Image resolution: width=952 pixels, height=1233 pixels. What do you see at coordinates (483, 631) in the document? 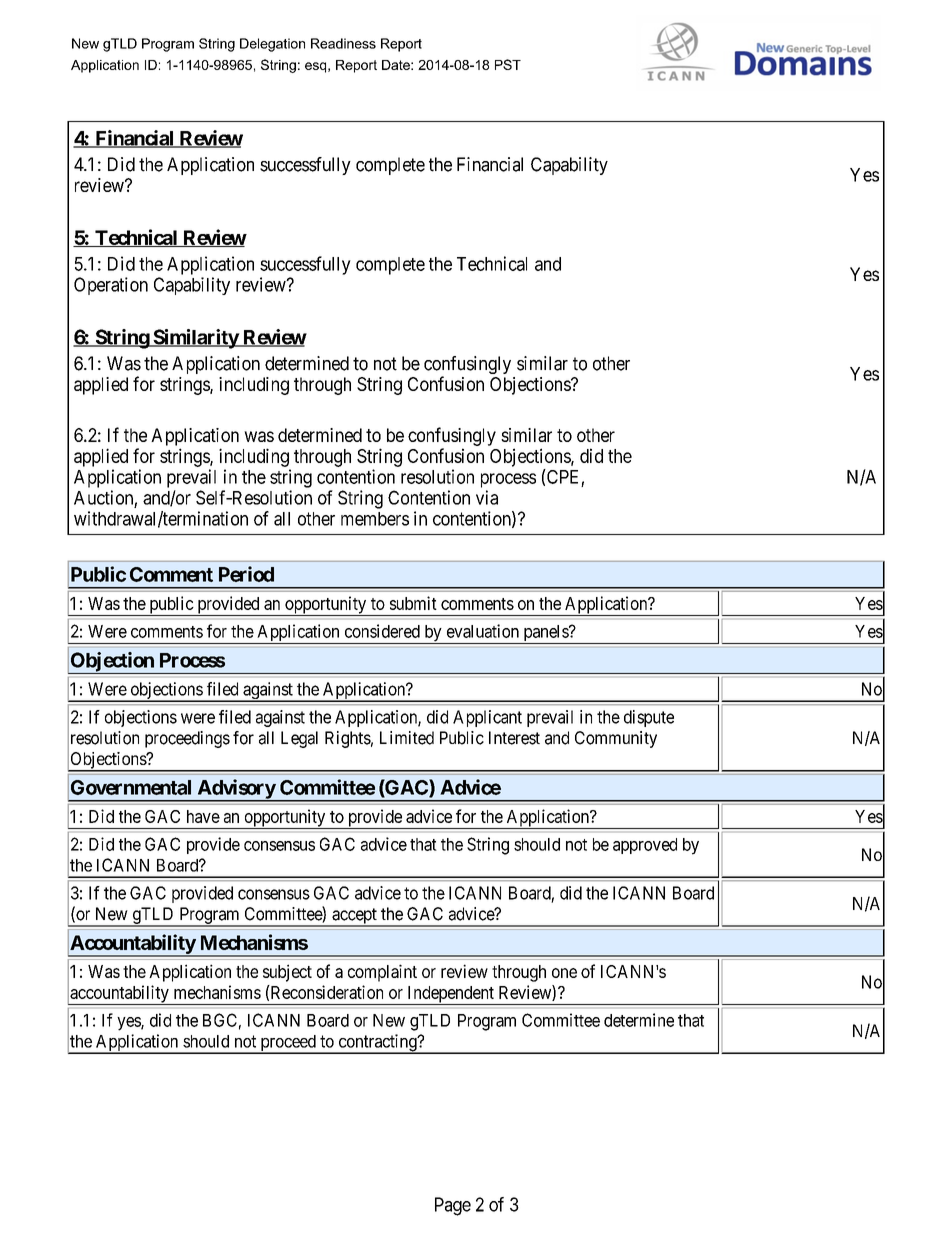
I see `evaluation` at bounding box center [483, 631].
